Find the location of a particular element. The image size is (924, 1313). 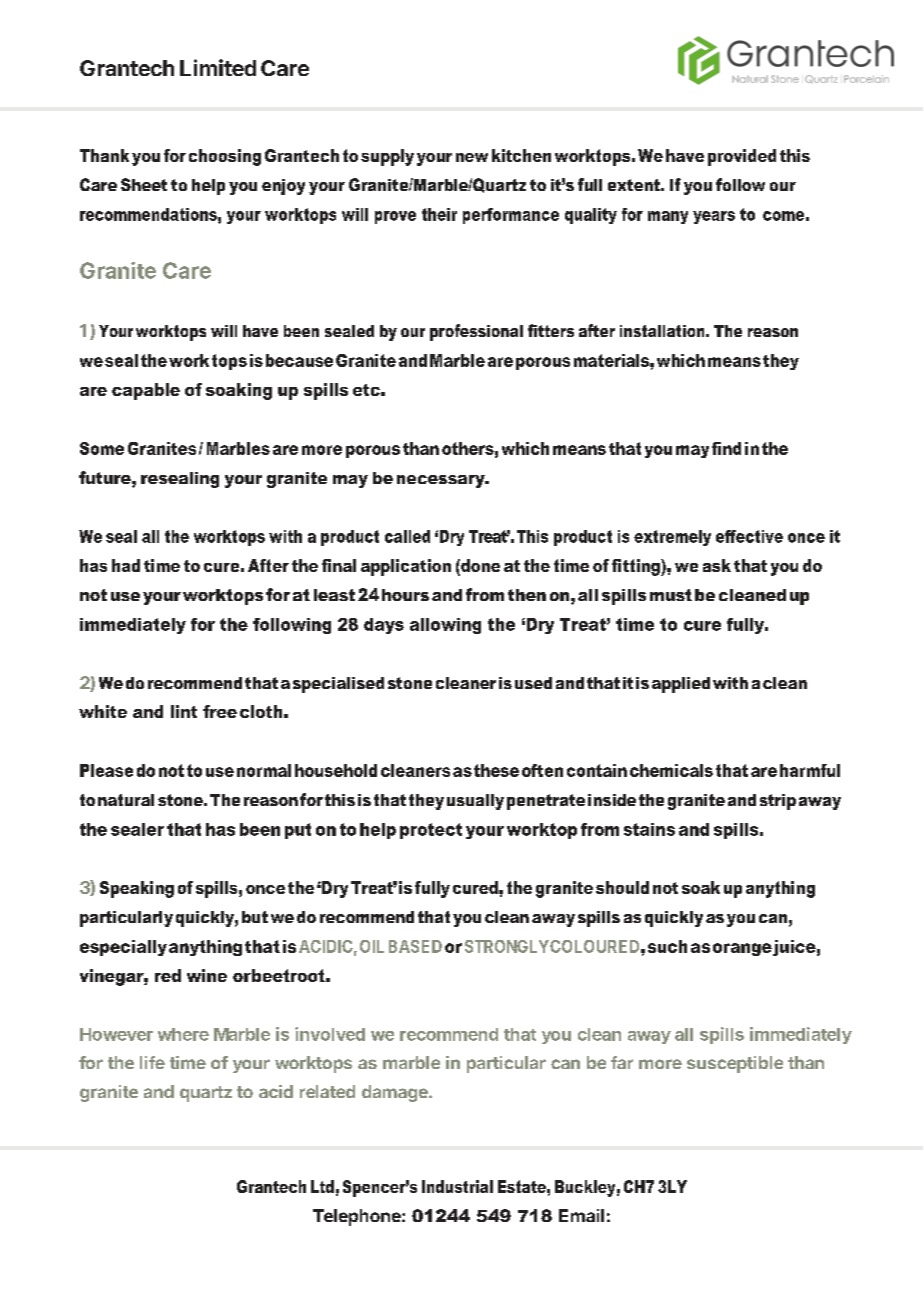

allowing is located at coordinates (445, 626).
